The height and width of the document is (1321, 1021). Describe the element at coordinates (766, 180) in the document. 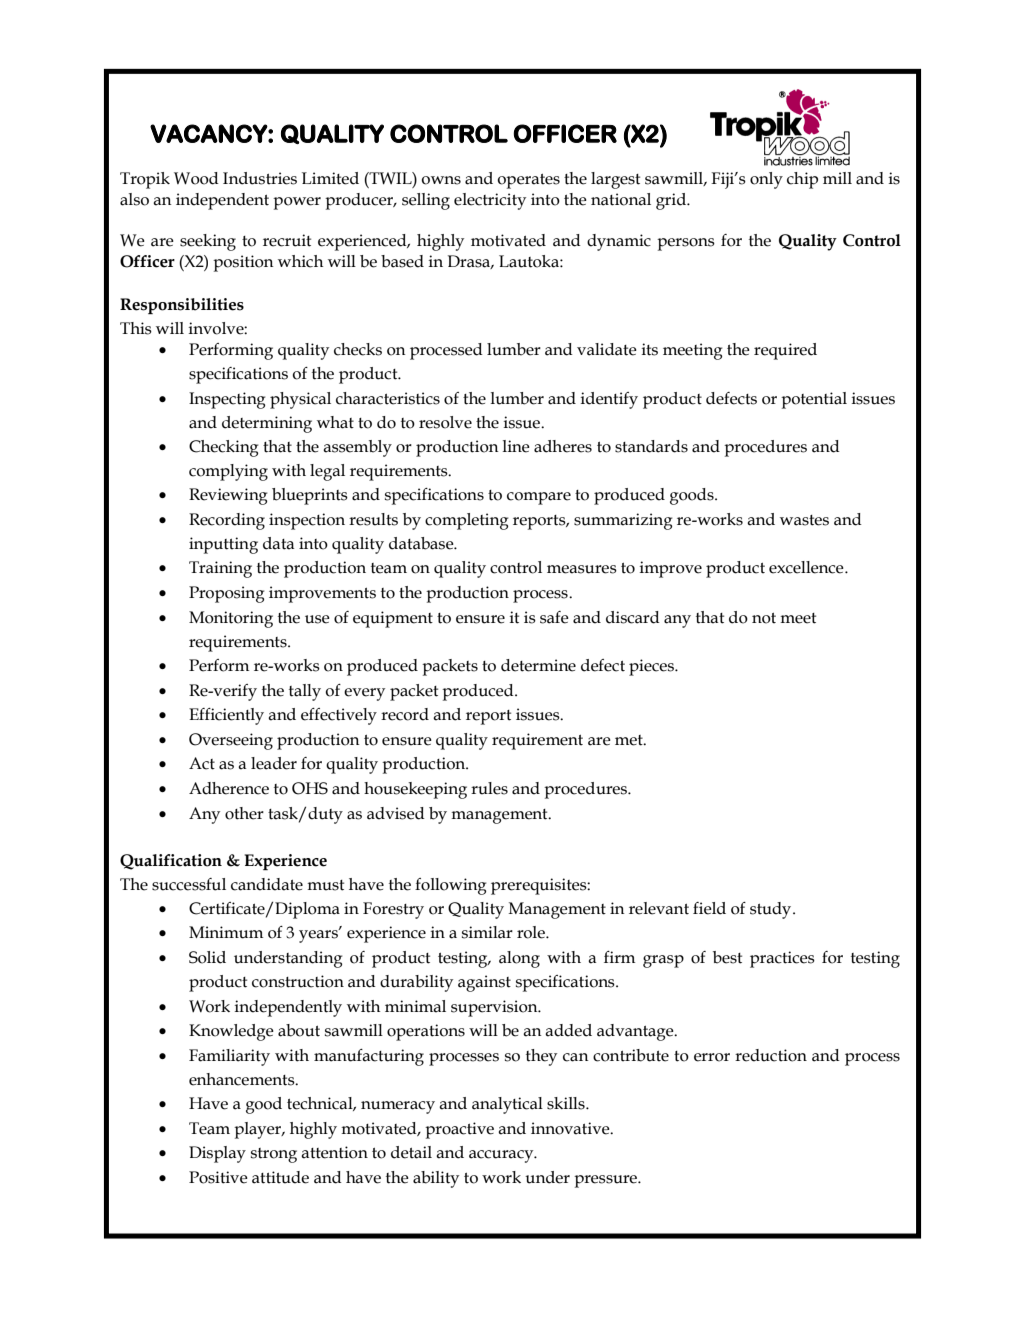

I see `only` at that location.
